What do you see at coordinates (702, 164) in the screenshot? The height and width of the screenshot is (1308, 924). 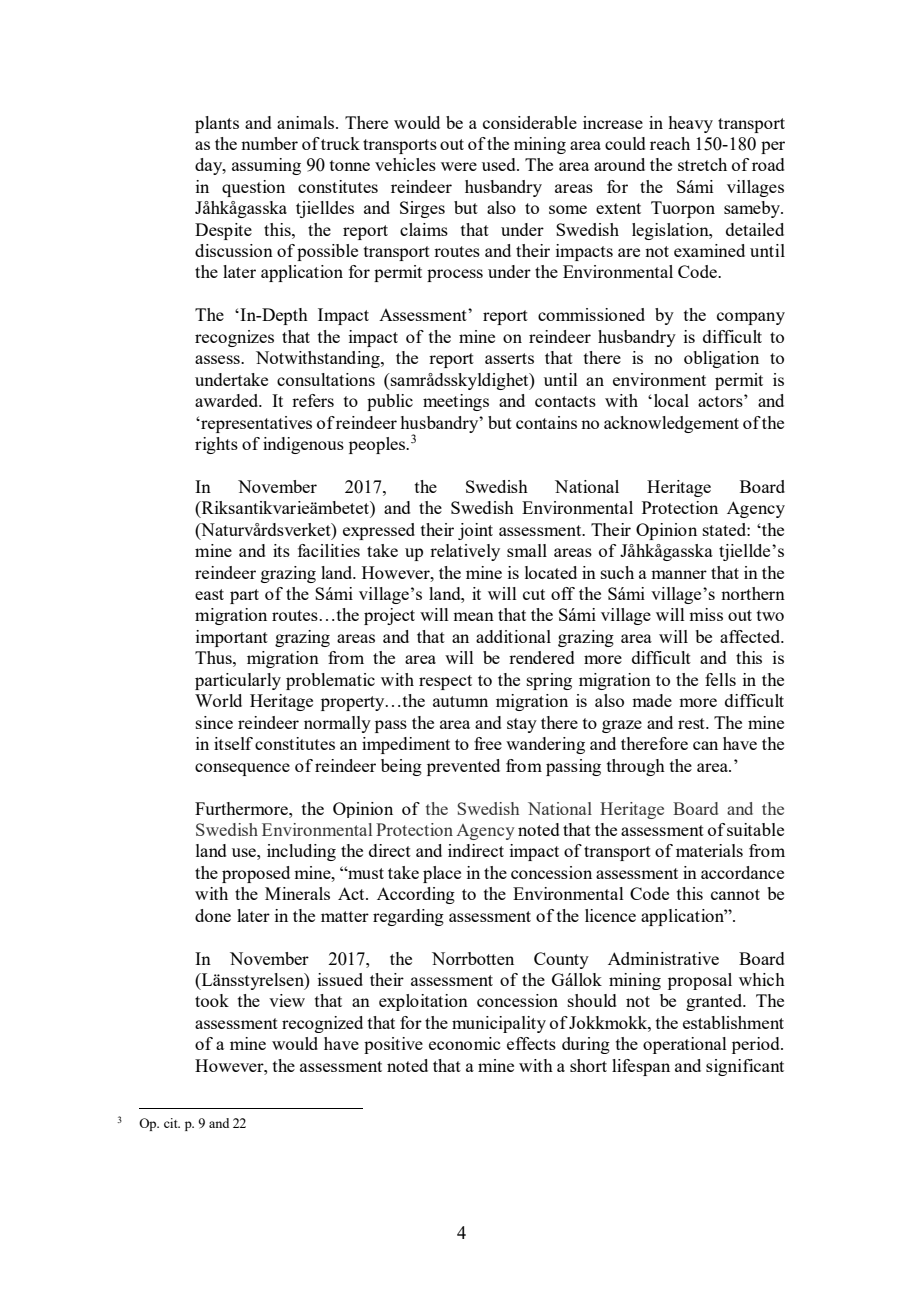 I see `stretch` at bounding box center [702, 164].
